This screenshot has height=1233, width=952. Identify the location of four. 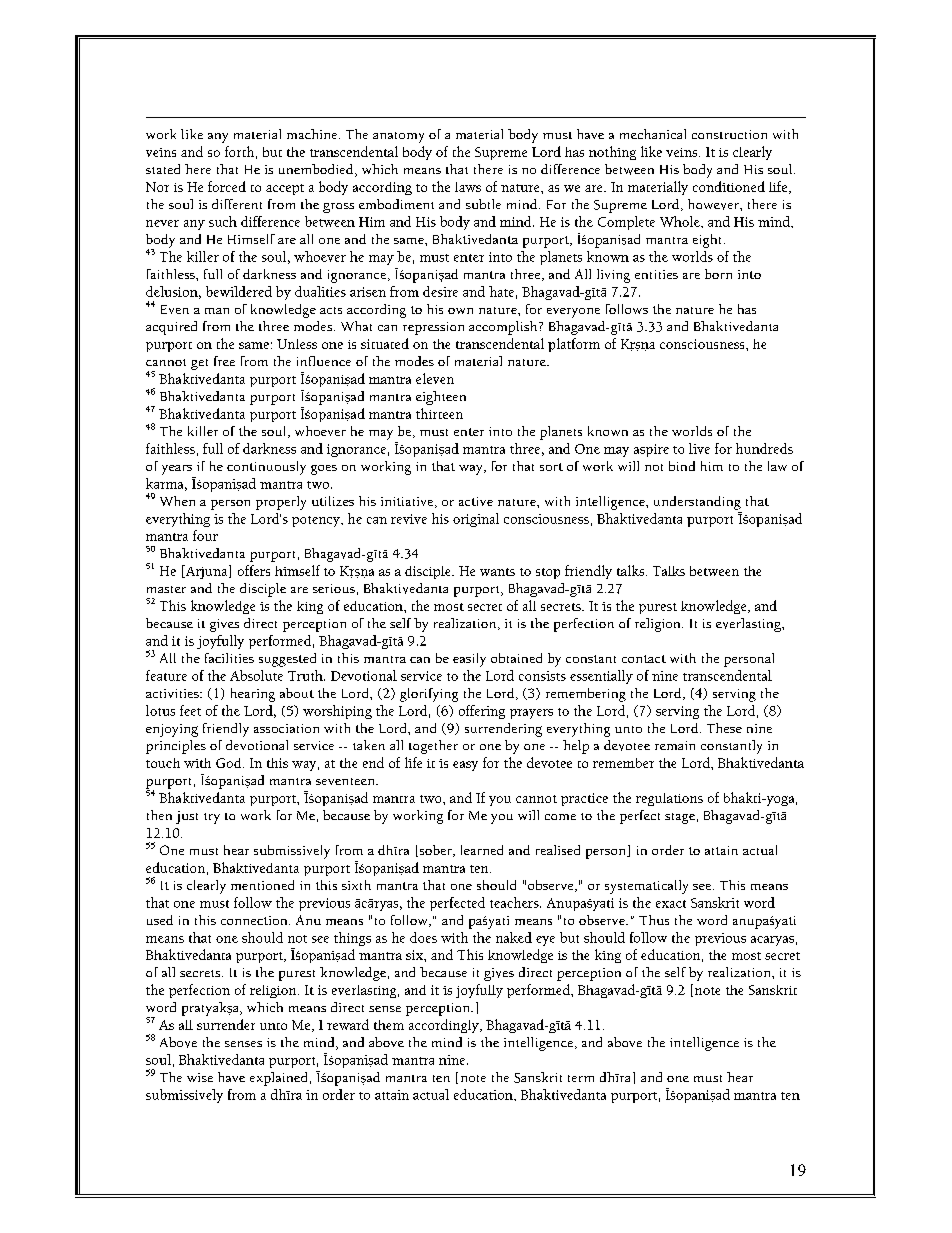
(205, 535).
